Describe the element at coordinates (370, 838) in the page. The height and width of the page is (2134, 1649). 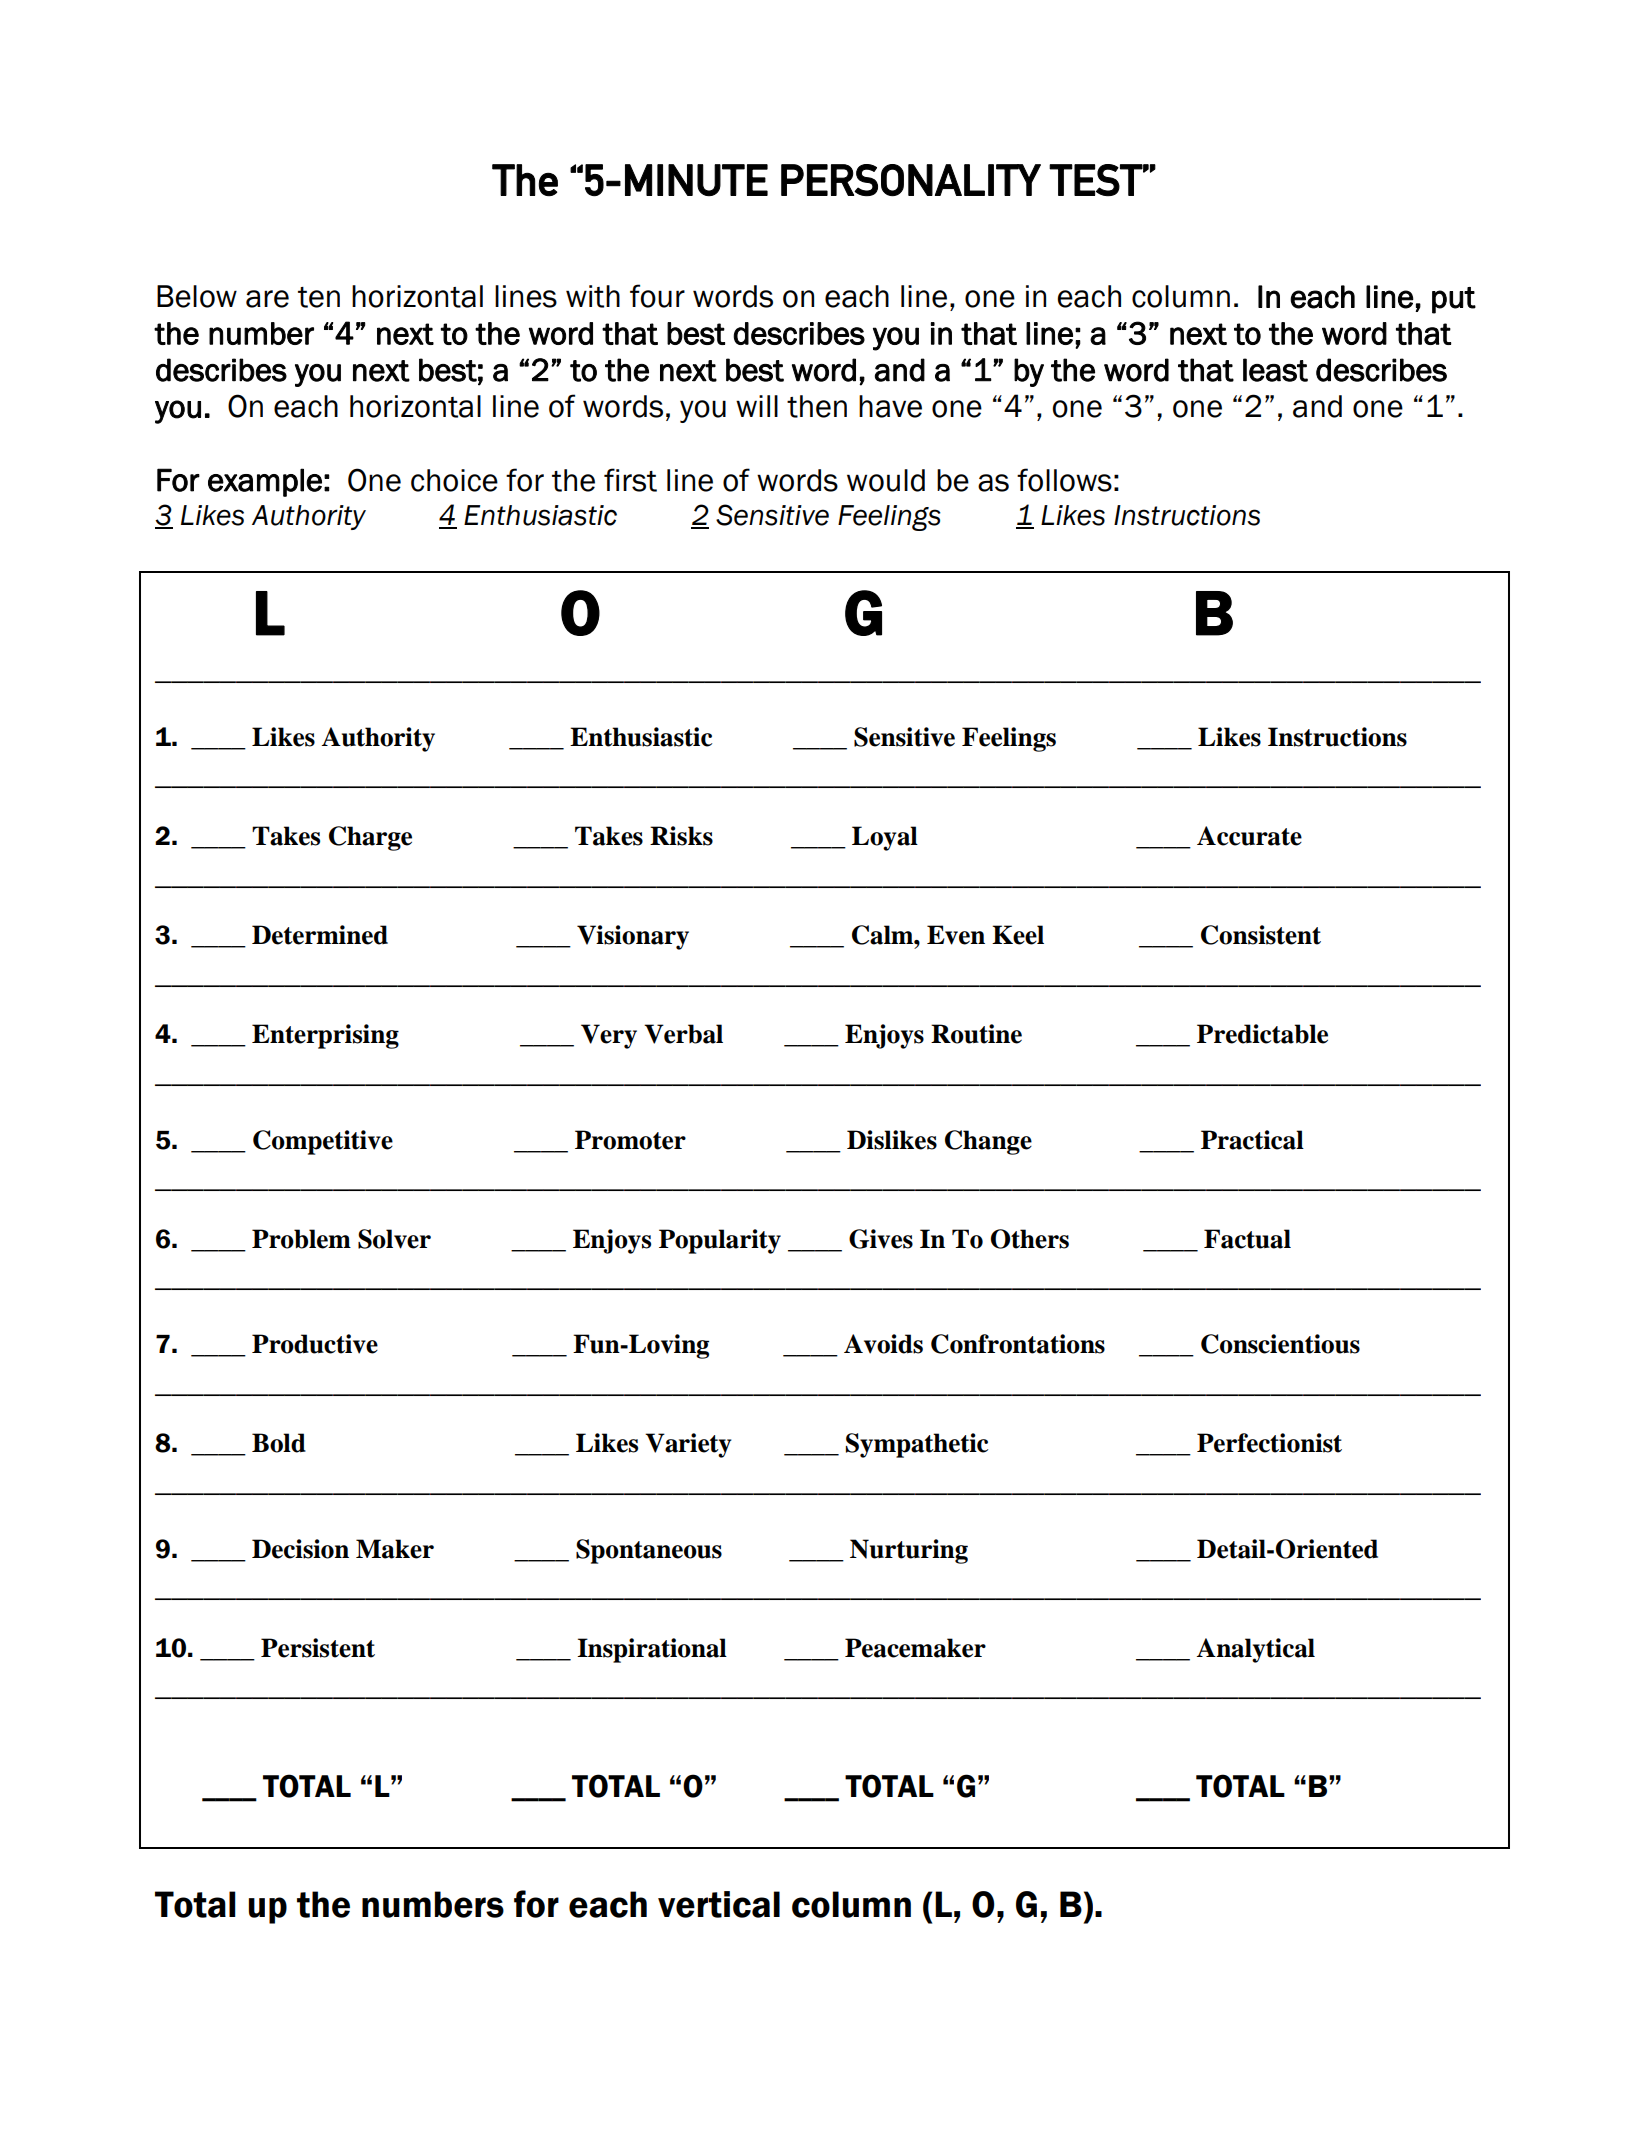
I see `Charge` at that location.
